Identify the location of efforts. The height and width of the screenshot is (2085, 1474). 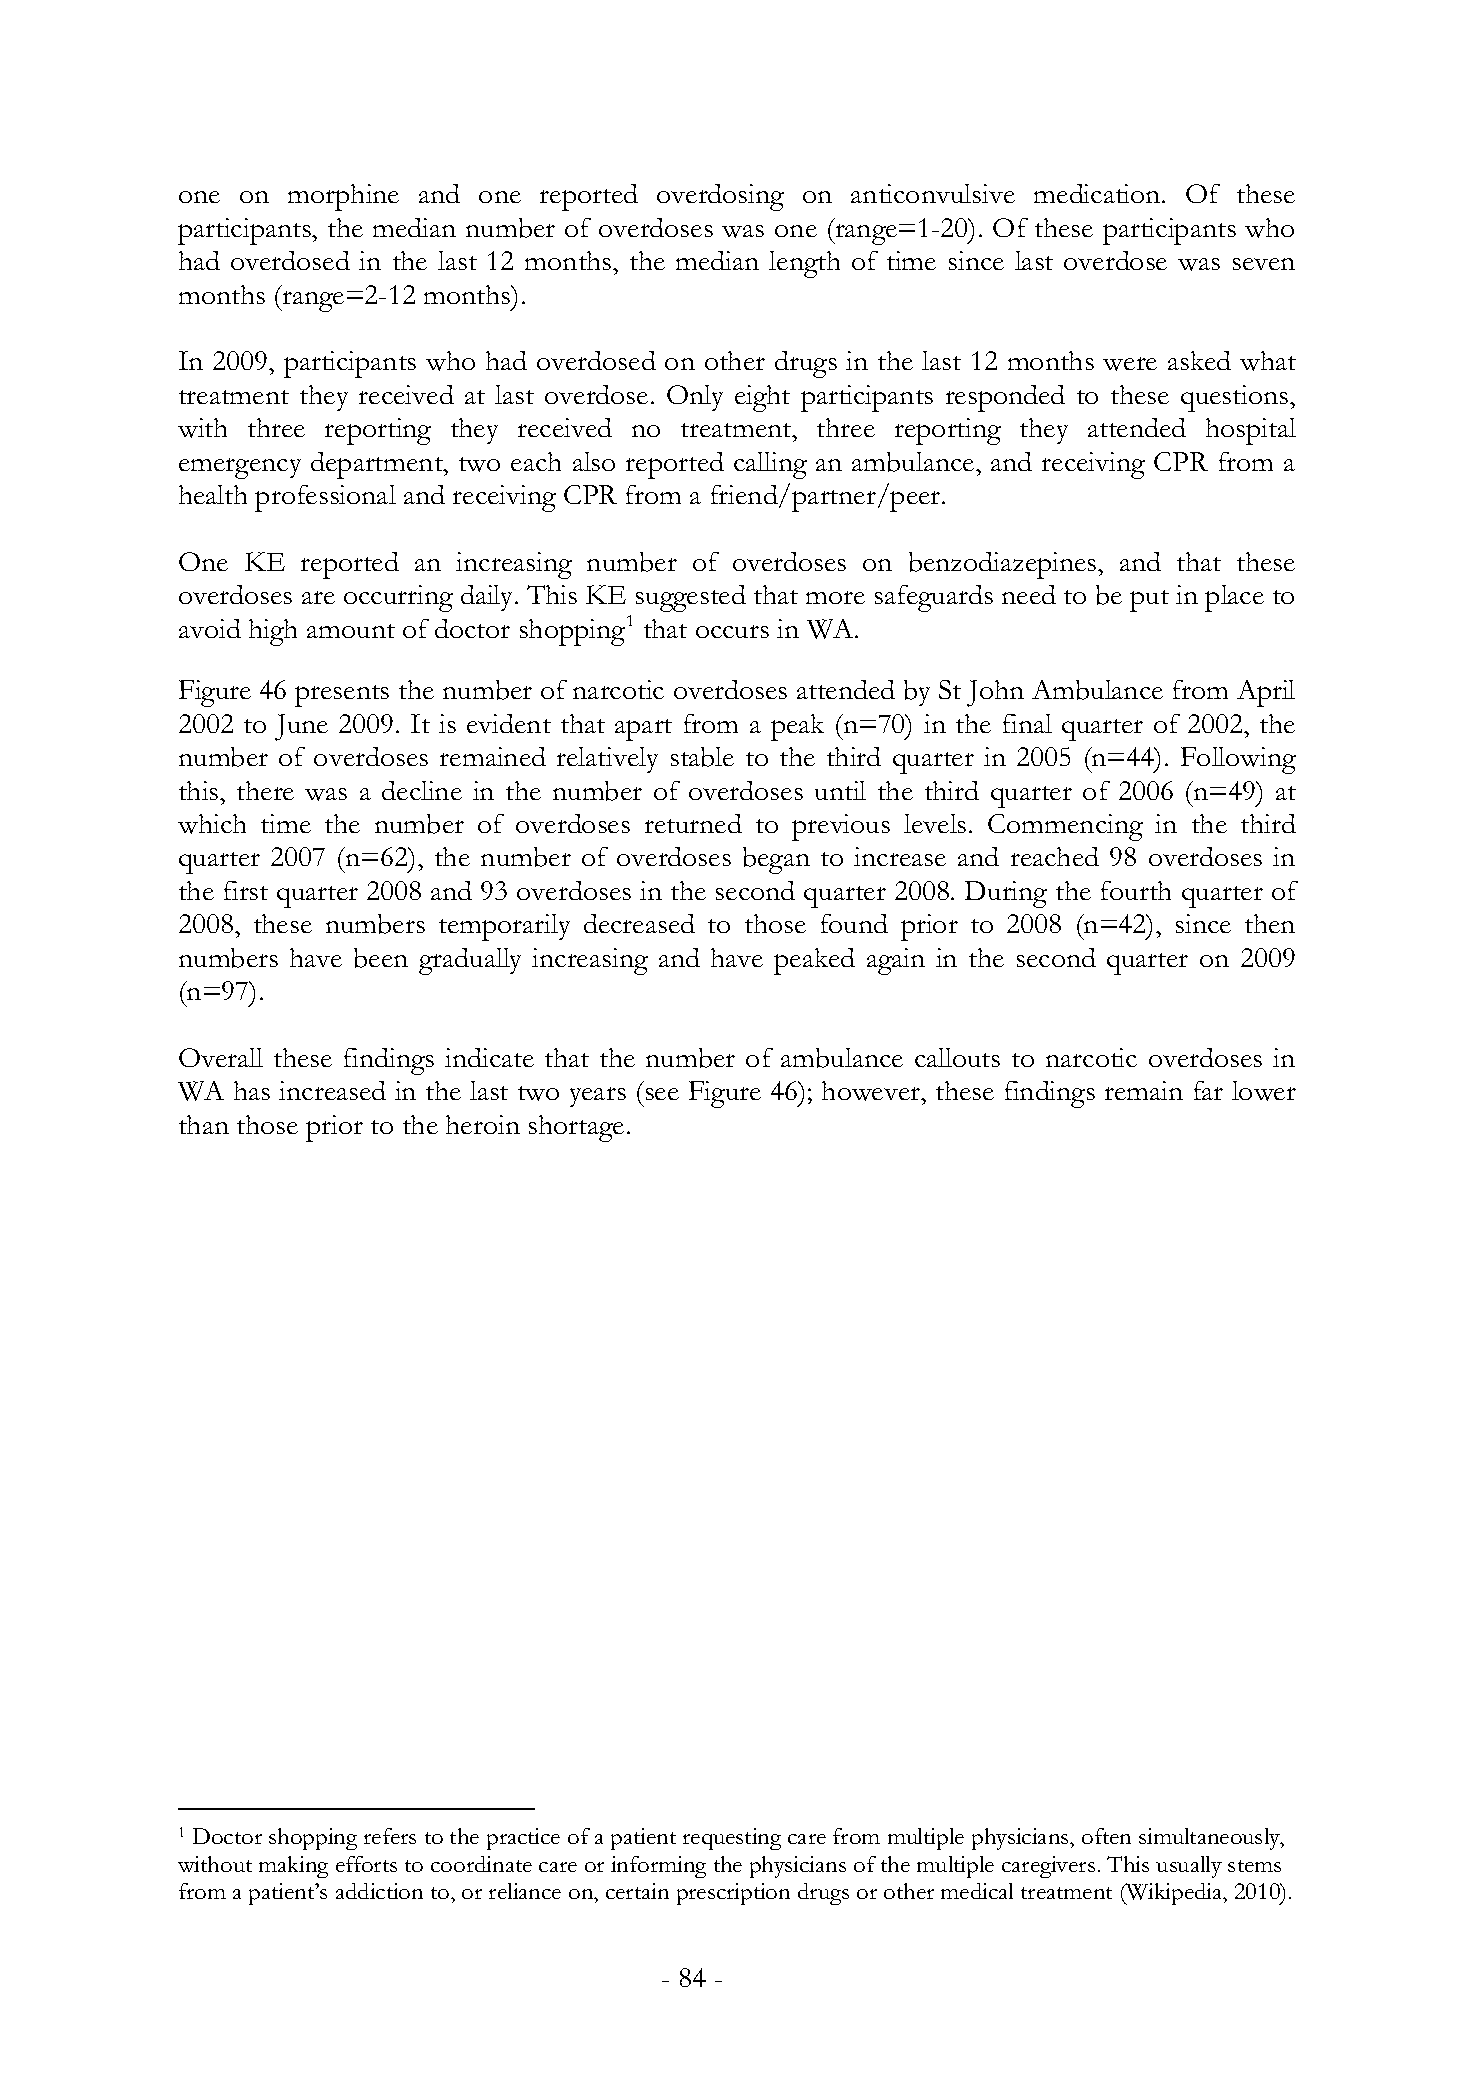
(366, 1864).
